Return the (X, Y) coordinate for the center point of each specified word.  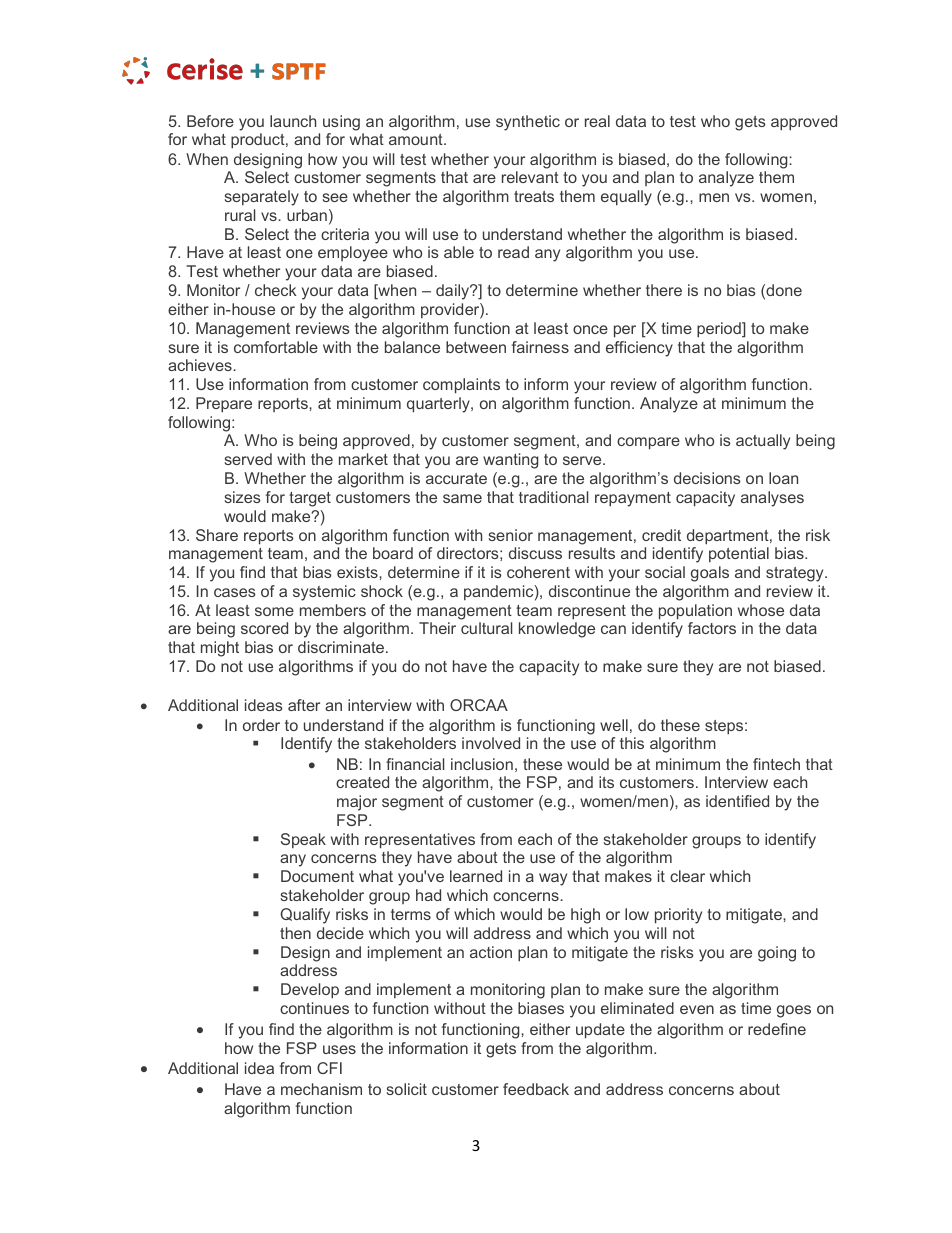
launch (293, 121)
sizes (243, 497)
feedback (536, 1089)
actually (763, 442)
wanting (510, 461)
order (261, 725)
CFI (329, 1068)
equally (626, 198)
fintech (776, 764)
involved (491, 743)
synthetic (528, 123)
